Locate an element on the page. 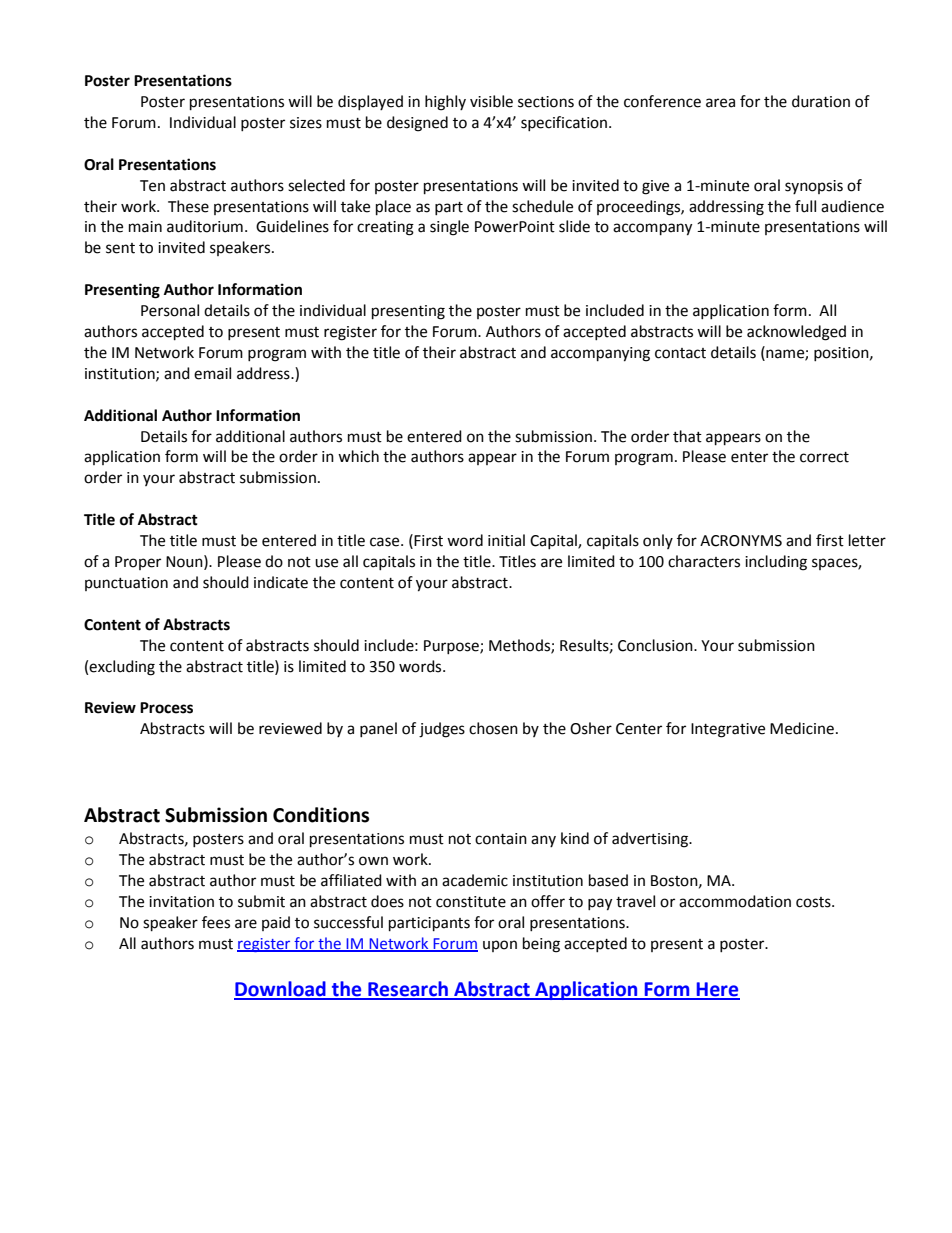  Conclusion is located at coordinates (656, 645).
